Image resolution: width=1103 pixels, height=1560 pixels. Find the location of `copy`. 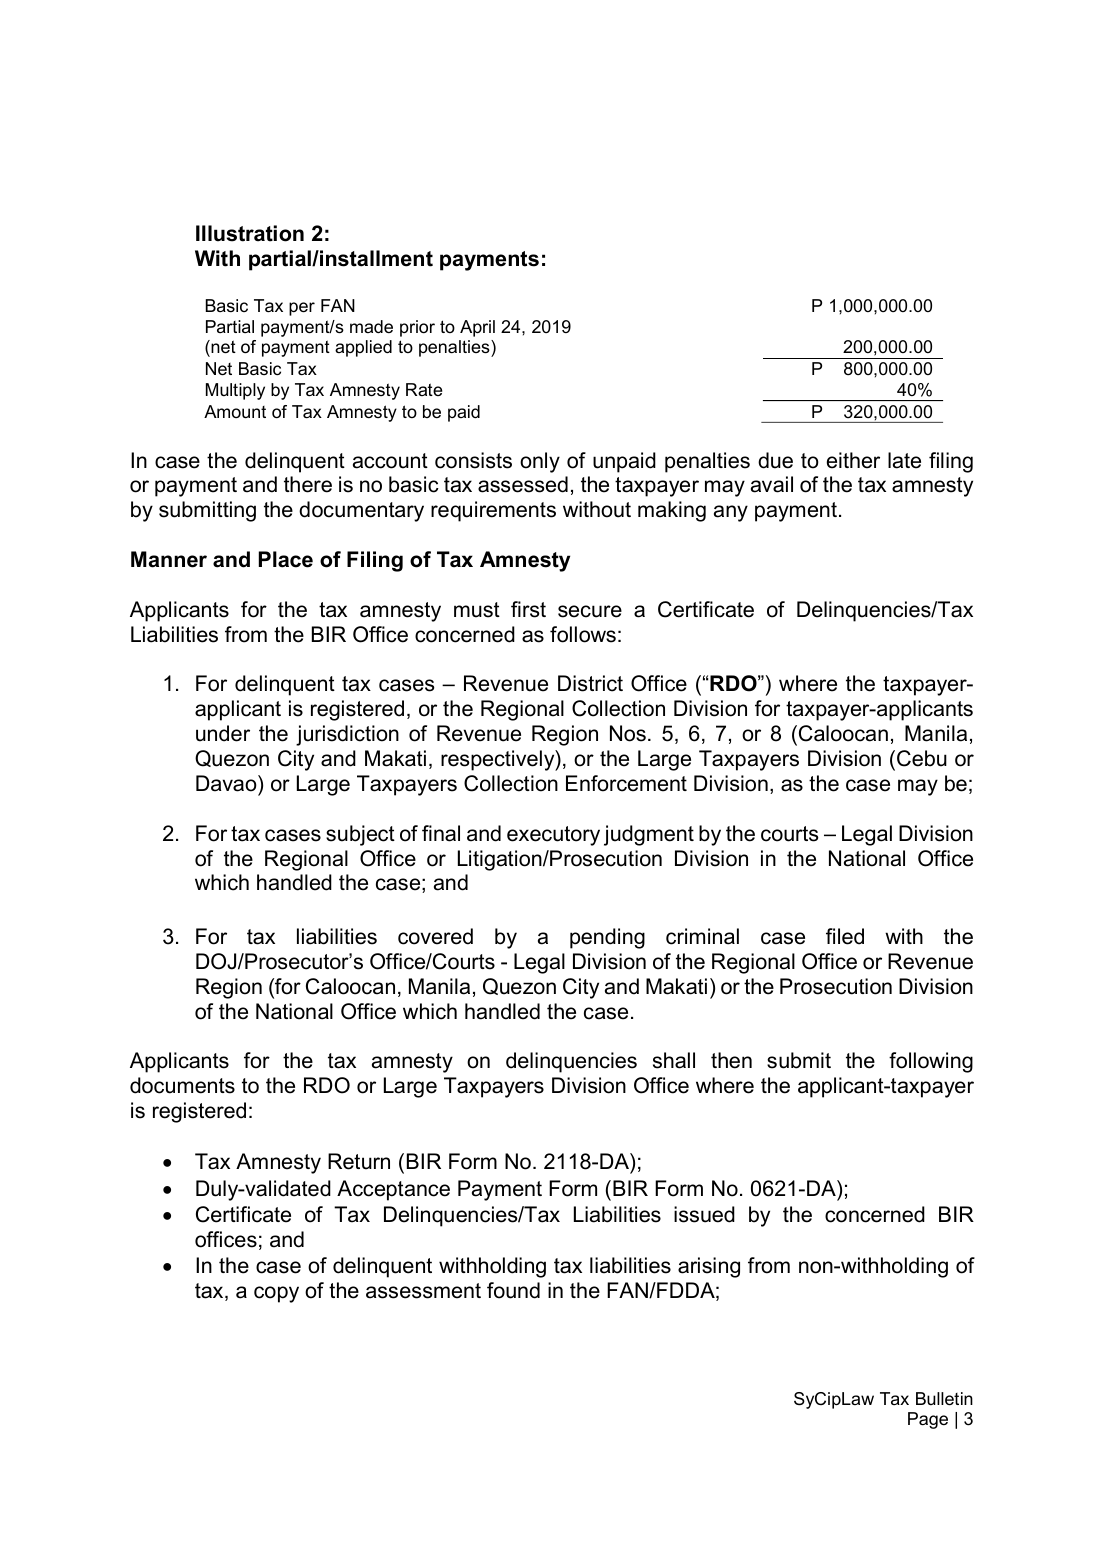

copy is located at coordinates (276, 1294).
